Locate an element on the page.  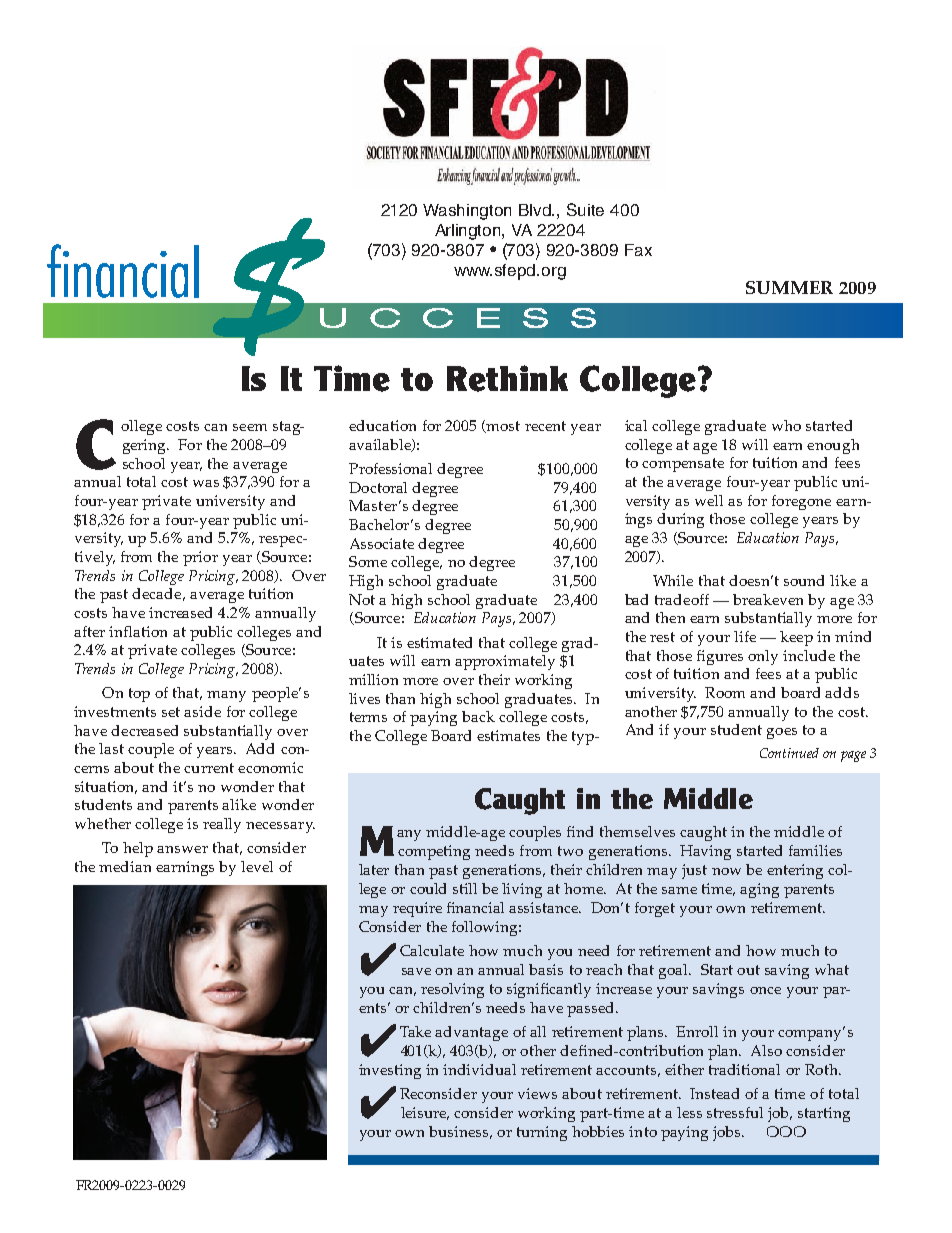
competing is located at coordinates (434, 852).
